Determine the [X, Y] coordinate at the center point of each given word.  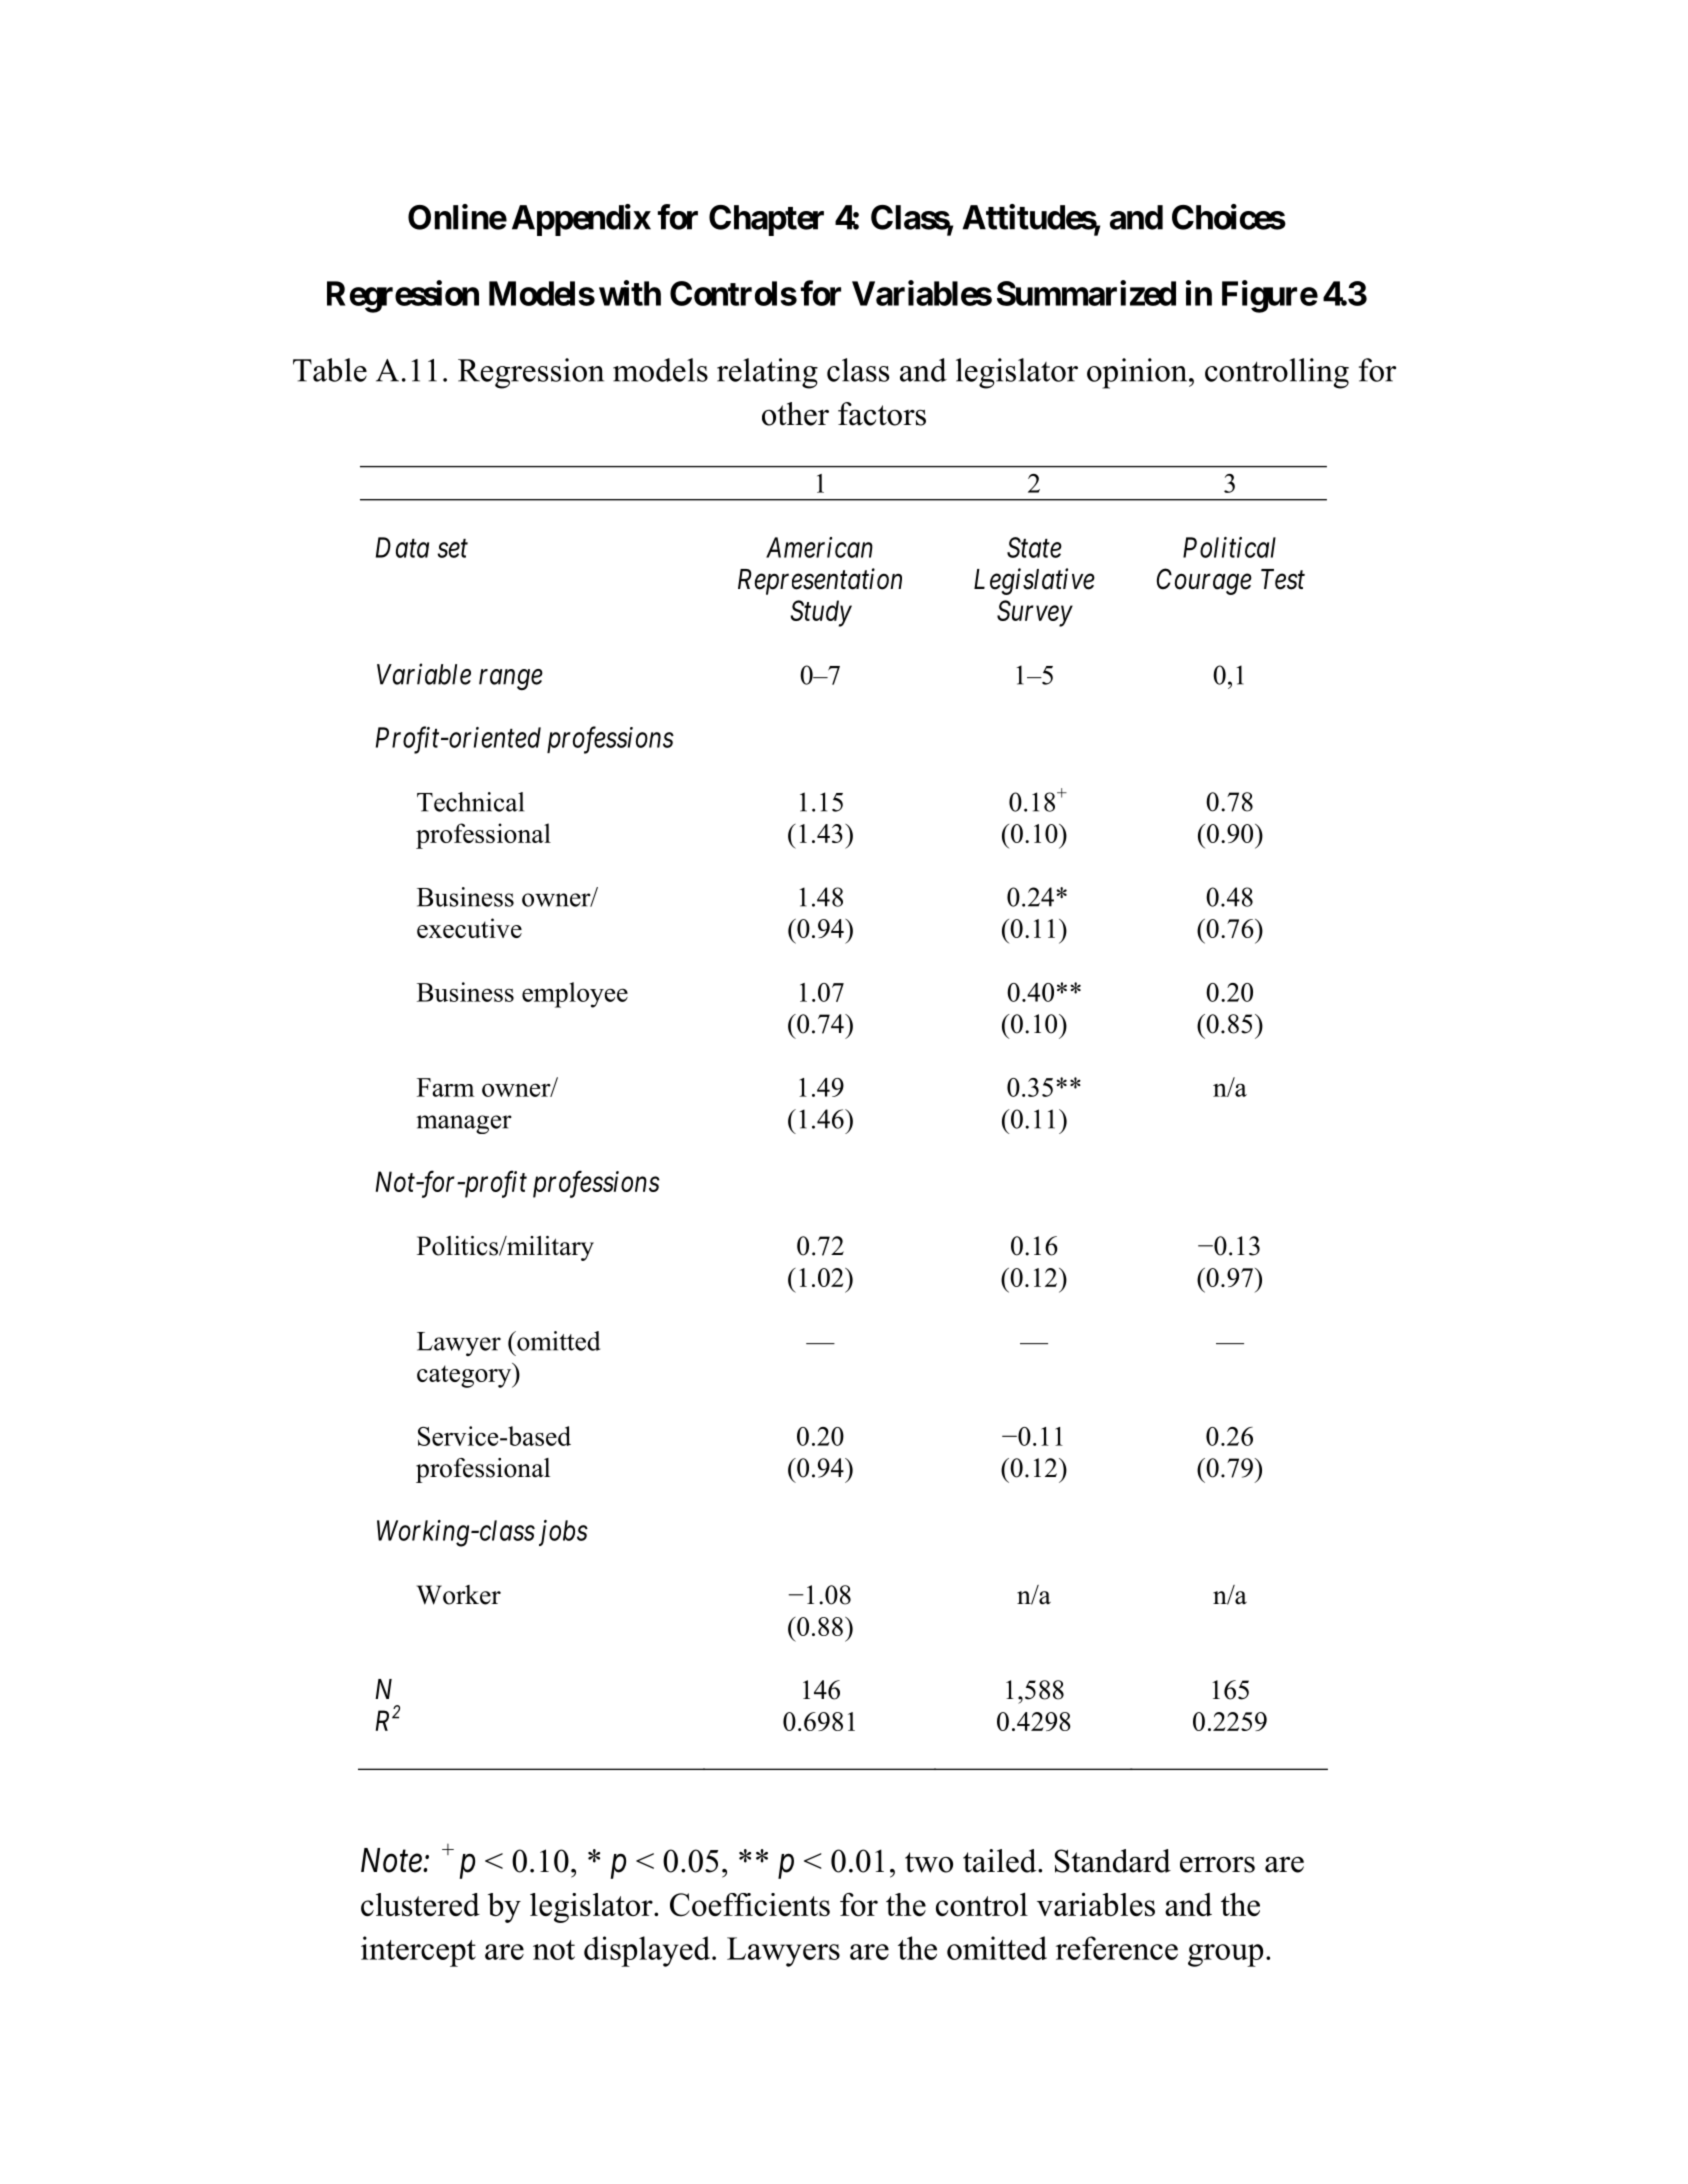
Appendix [581, 220]
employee [575, 995]
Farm [445, 1087]
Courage [1204, 581]
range [511, 680]
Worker [459, 1595]
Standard [1113, 1861]
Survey [1035, 613]
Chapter [766, 220]
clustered [420, 1904]
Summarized [1086, 293]
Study [821, 613]
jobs [563, 1533]
